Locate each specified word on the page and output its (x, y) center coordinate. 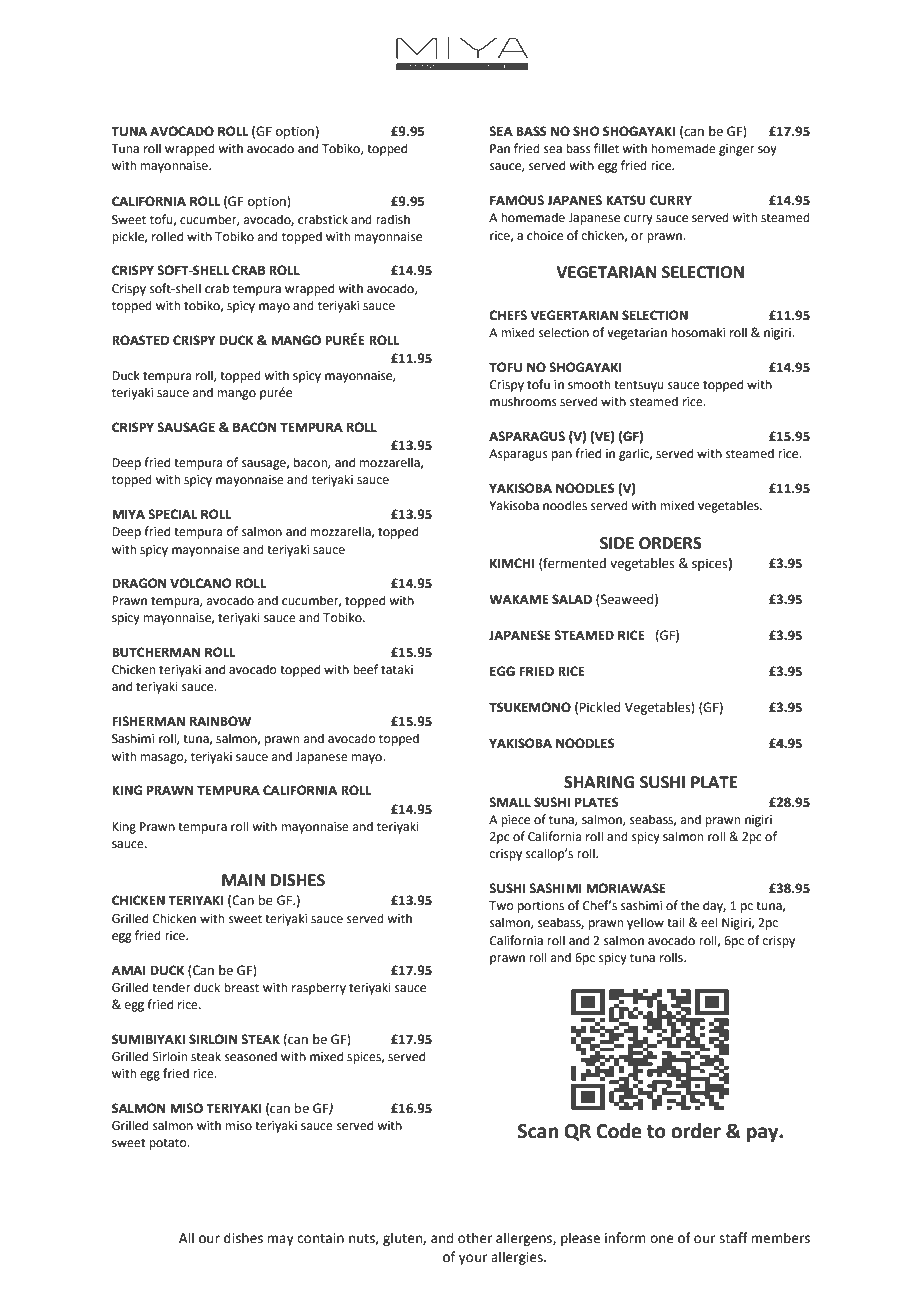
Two (501, 905)
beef (365, 669)
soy (767, 151)
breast (241, 987)
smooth (589, 384)
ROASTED (140, 340)
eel (709, 922)
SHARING (599, 782)
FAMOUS (517, 200)
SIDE (617, 543)
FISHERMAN (148, 721)
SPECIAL (173, 514)
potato (169, 1144)
